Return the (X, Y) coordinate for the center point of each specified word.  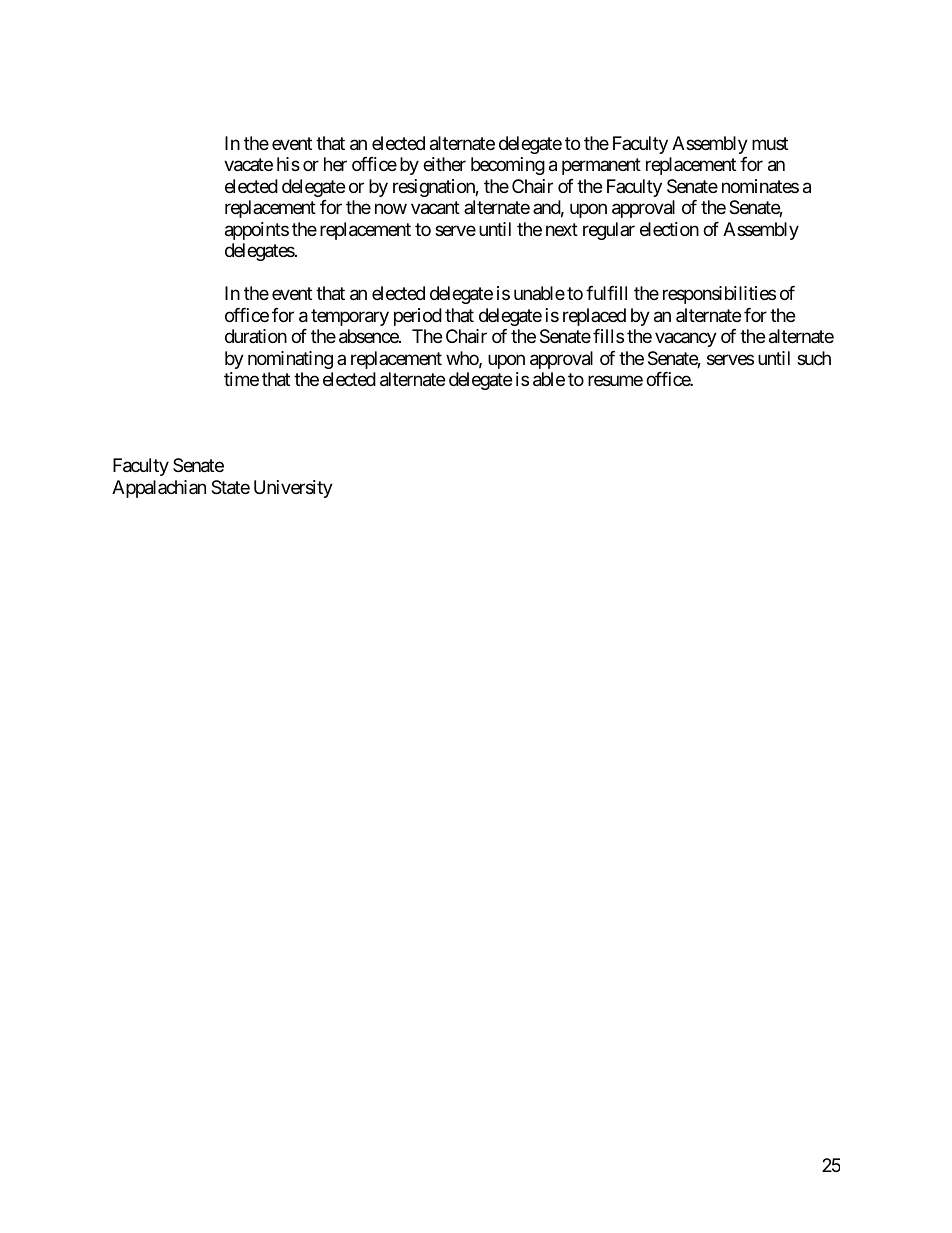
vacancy (686, 340)
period (418, 317)
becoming (508, 166)
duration (256, 336)
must (770, 143)
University (293, 489)
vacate (248, 165)
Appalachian (159, 489)
